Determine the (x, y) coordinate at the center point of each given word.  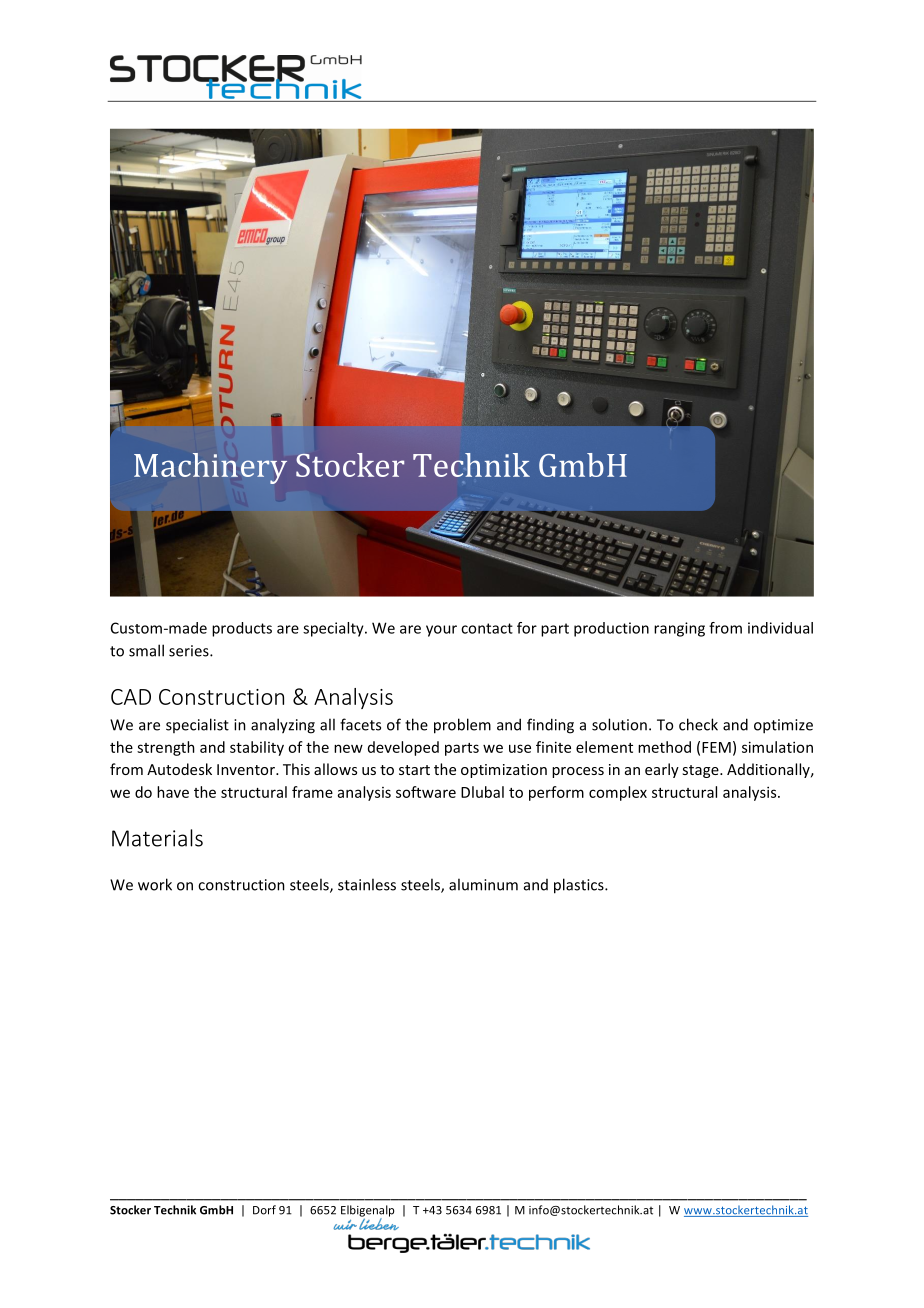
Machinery (210, 468)
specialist (197, 725)
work (155, 884)
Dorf (264, 1210)
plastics (580, 886)
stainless (367, 884)
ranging (679, 629)
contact (487, 628)
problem (462, 726)
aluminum (483, 884)
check (698, 724)
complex (618, 793)
